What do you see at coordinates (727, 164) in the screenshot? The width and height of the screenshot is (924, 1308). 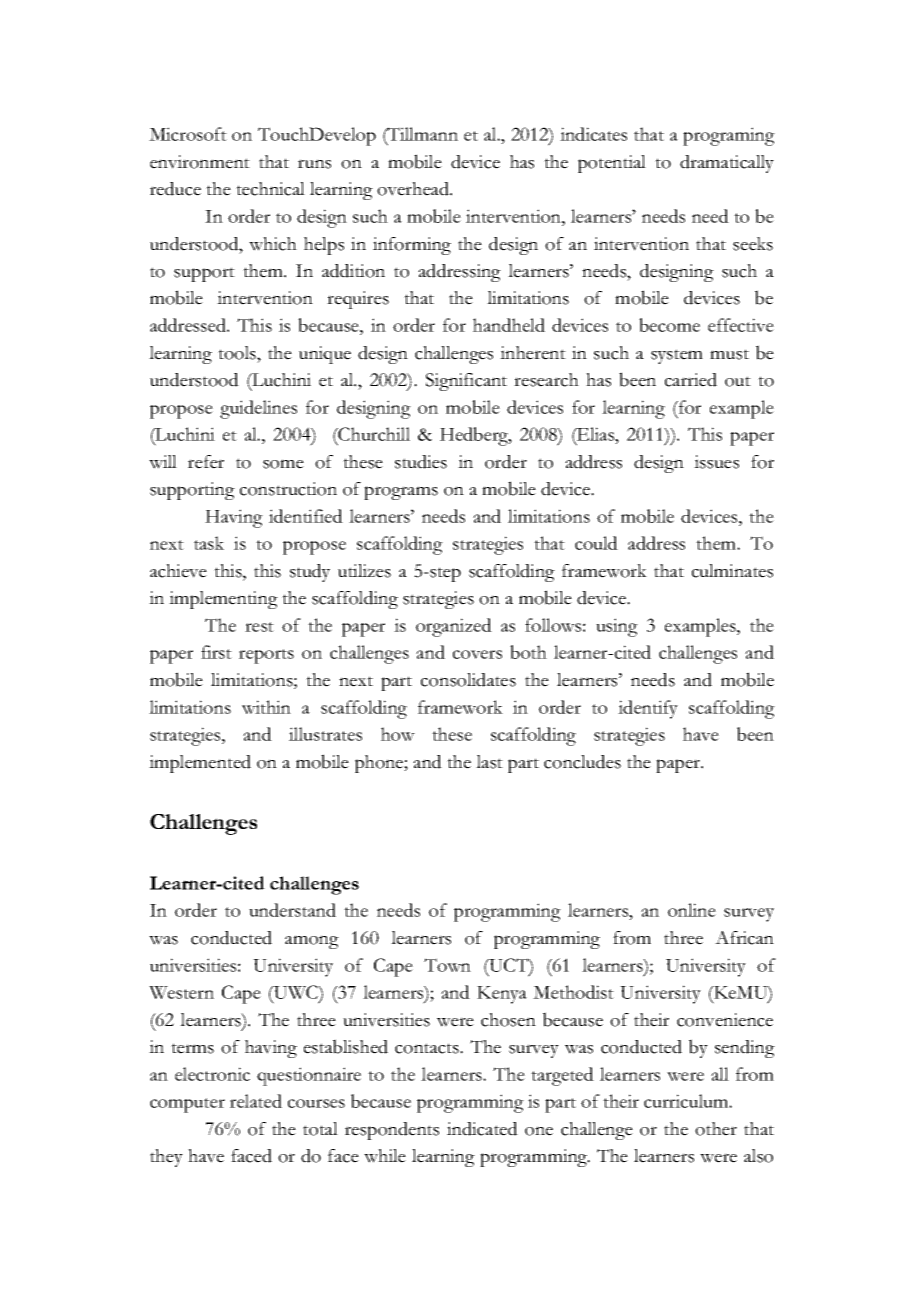 I see `dramatically` at bounding box center [727, 164].
